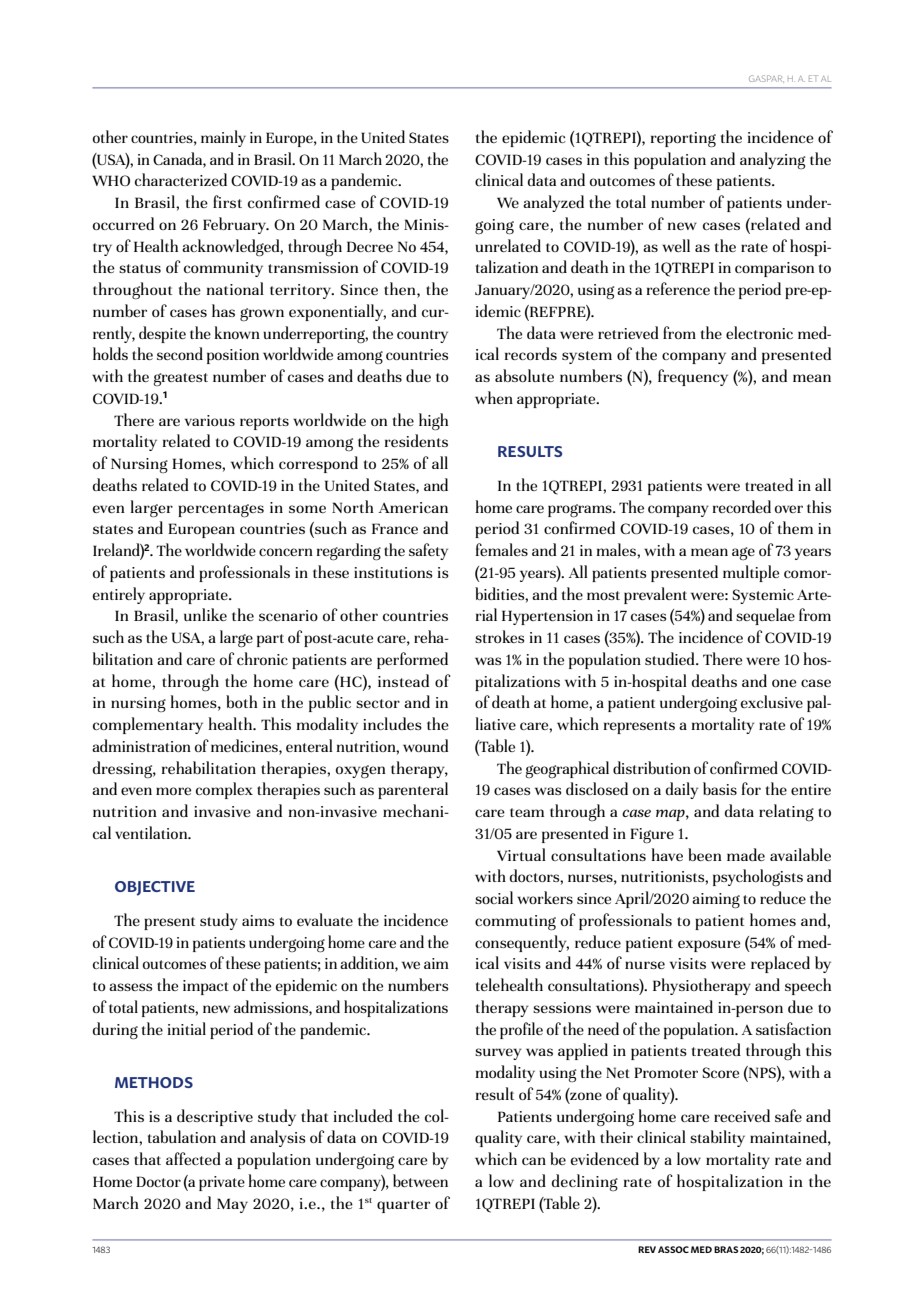 This screenshot has width=924, height=1308. I want to click on performed, so click(412, 660).
